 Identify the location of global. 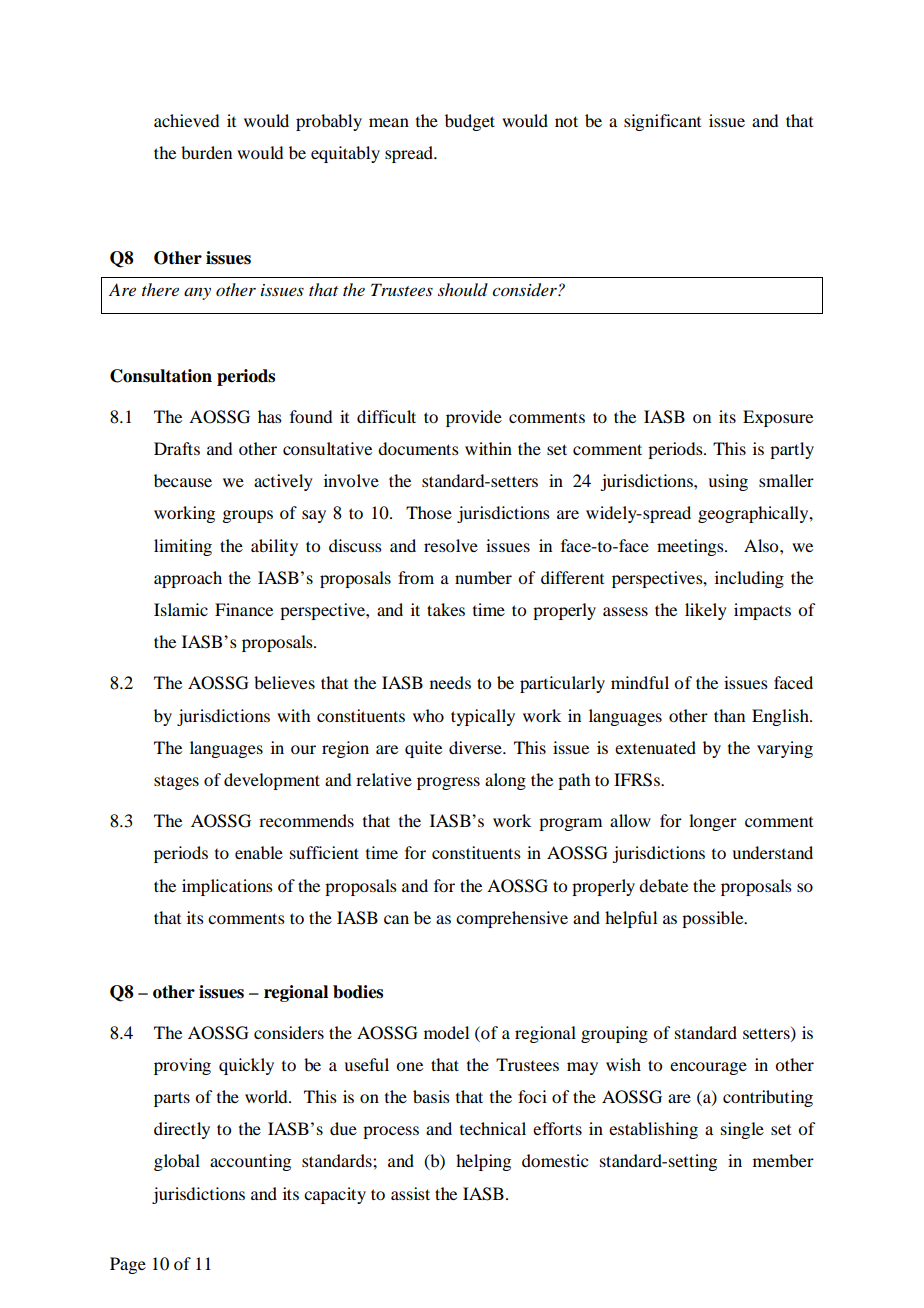
(177, 1162).
